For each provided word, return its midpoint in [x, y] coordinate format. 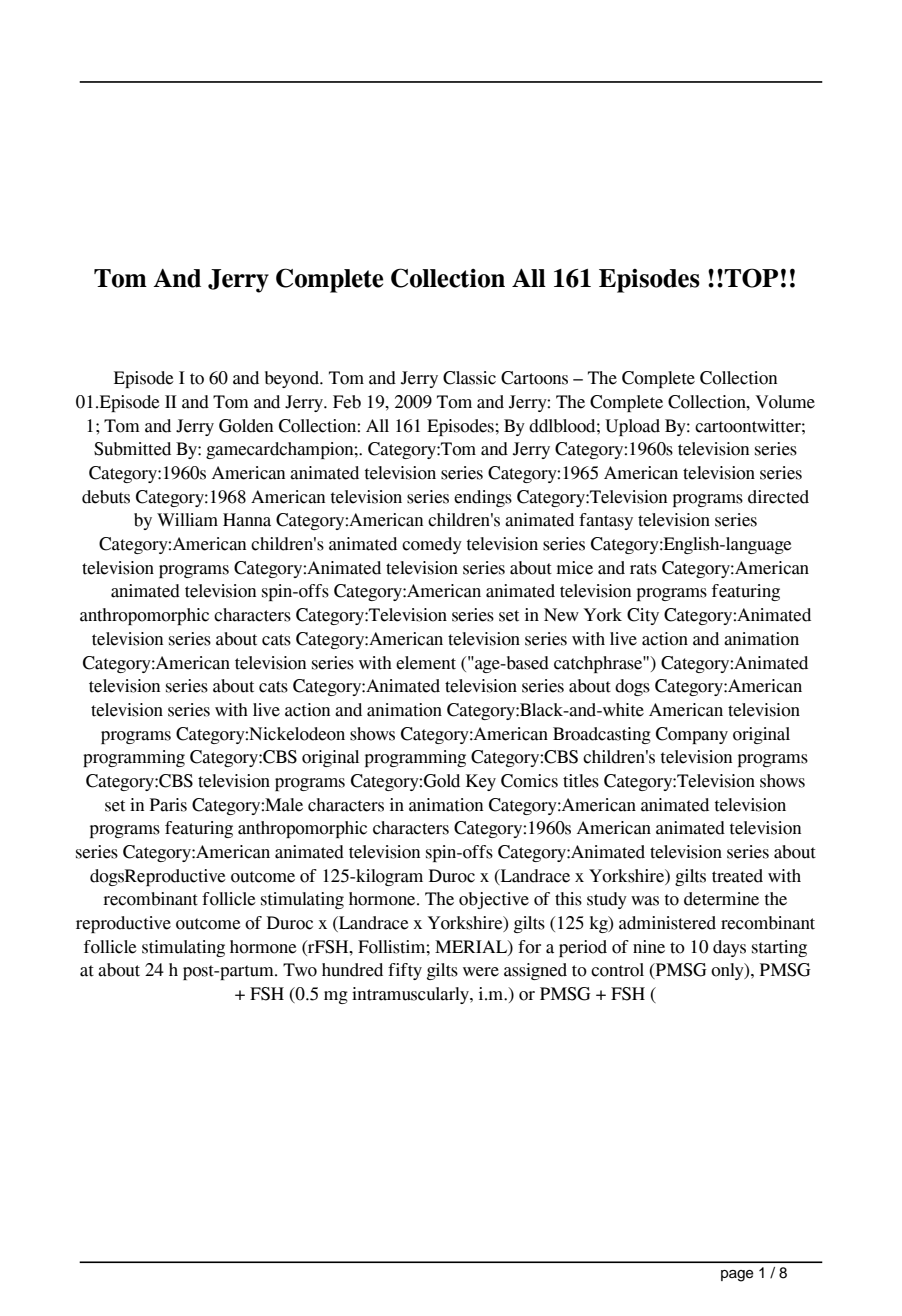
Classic [469, 378]
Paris [168, 805]
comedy [432, 545]
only [728, 971]
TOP [751, 278]
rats [643, 569]
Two [300, 970]
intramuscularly [411, 995]
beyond [293, 379]
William [187, 520]
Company [692, 735]
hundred [352, 970]
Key [481, 782]
